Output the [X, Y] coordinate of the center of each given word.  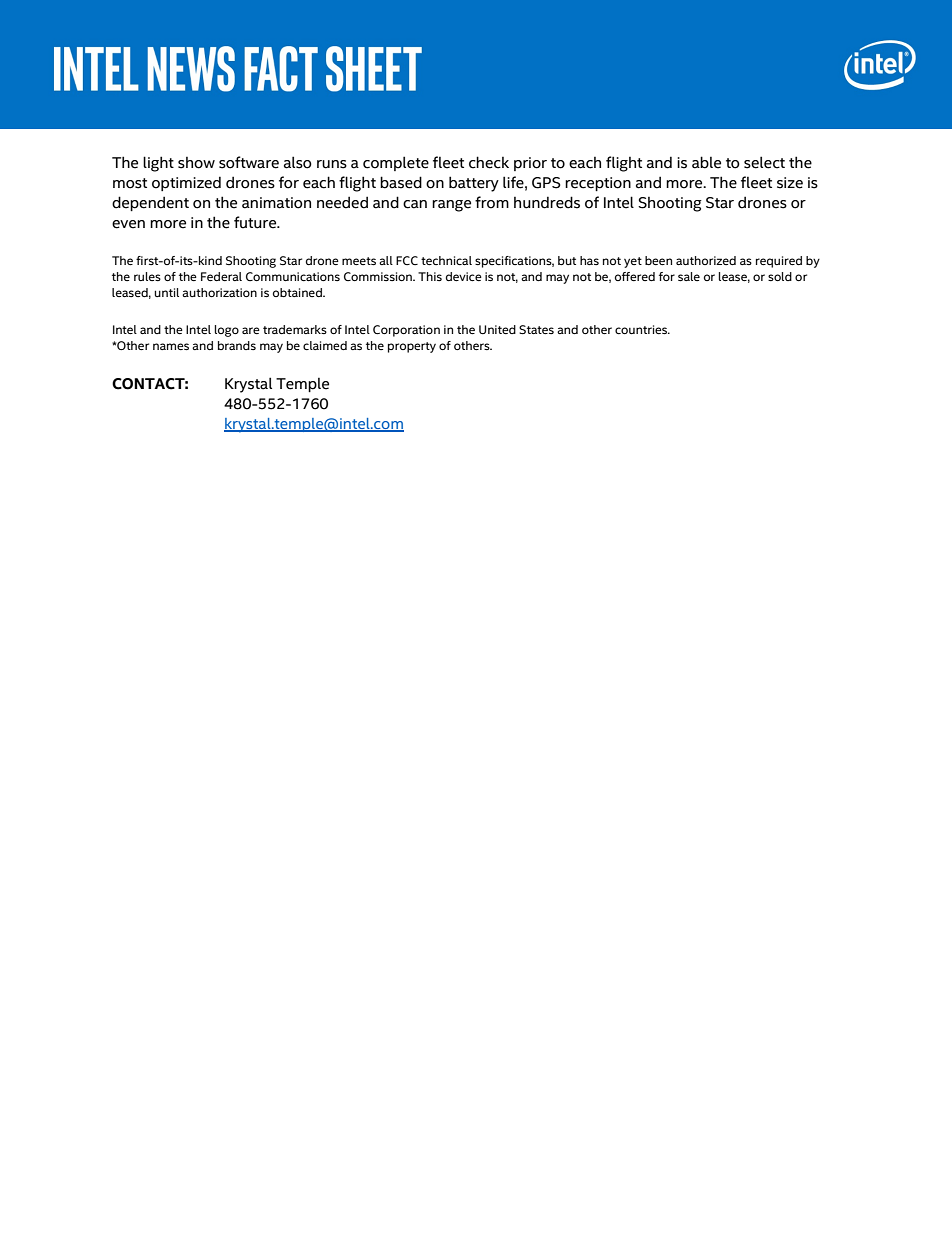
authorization [219, 292]
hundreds [547, 202]
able [706, 162]
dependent [150, 203]
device [464, 276]
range [451, 206]
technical [446, 260]
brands [237, 345]
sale [689, 276]
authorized [706, 260]
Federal [221, 276]
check [489, 162]
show [196, 163]
